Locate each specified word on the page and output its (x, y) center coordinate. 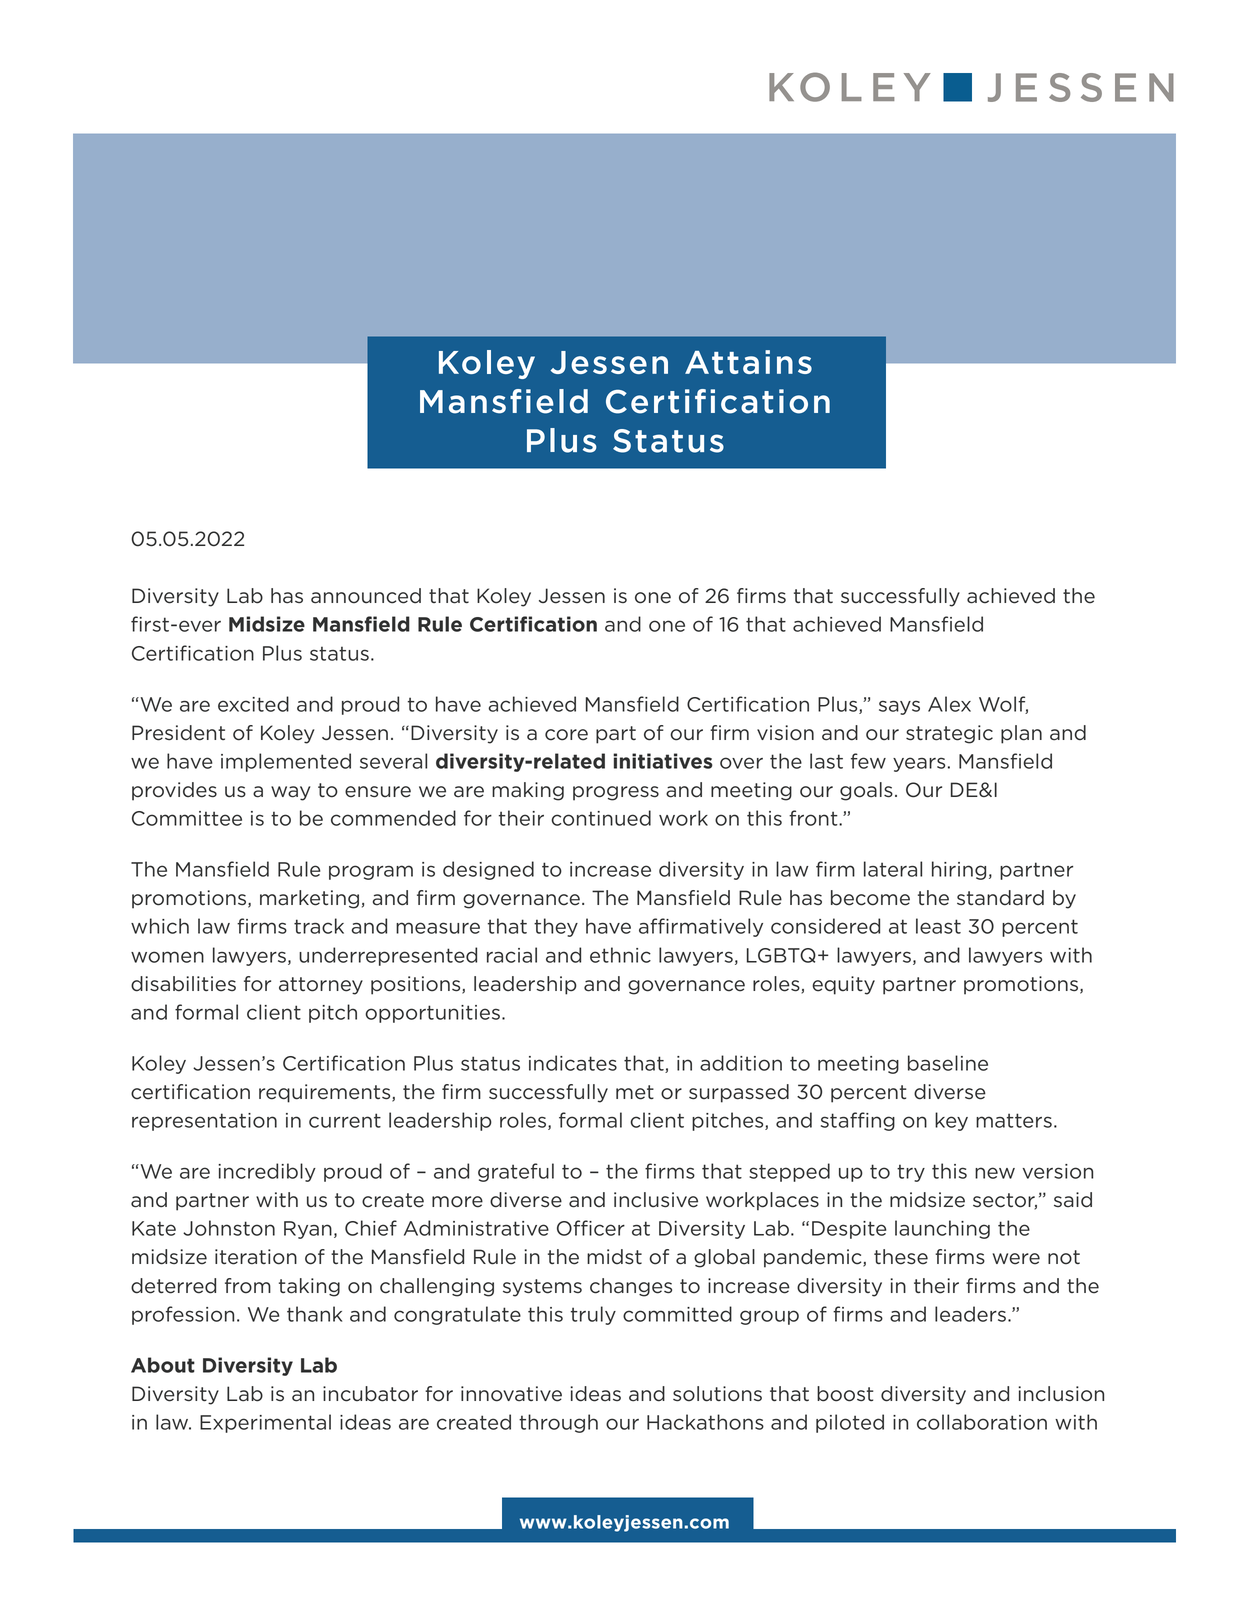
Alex (949, 704)
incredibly (267, 1172)
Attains (748, 362)
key (951, 1121)
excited (253, 704)
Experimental (265, 1423)
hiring (959, 870)
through (558, 1423)
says (899, 707)
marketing (309, 899)
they (556, 927)
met (635, 1092)
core (566, 735)
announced (366, 596)
